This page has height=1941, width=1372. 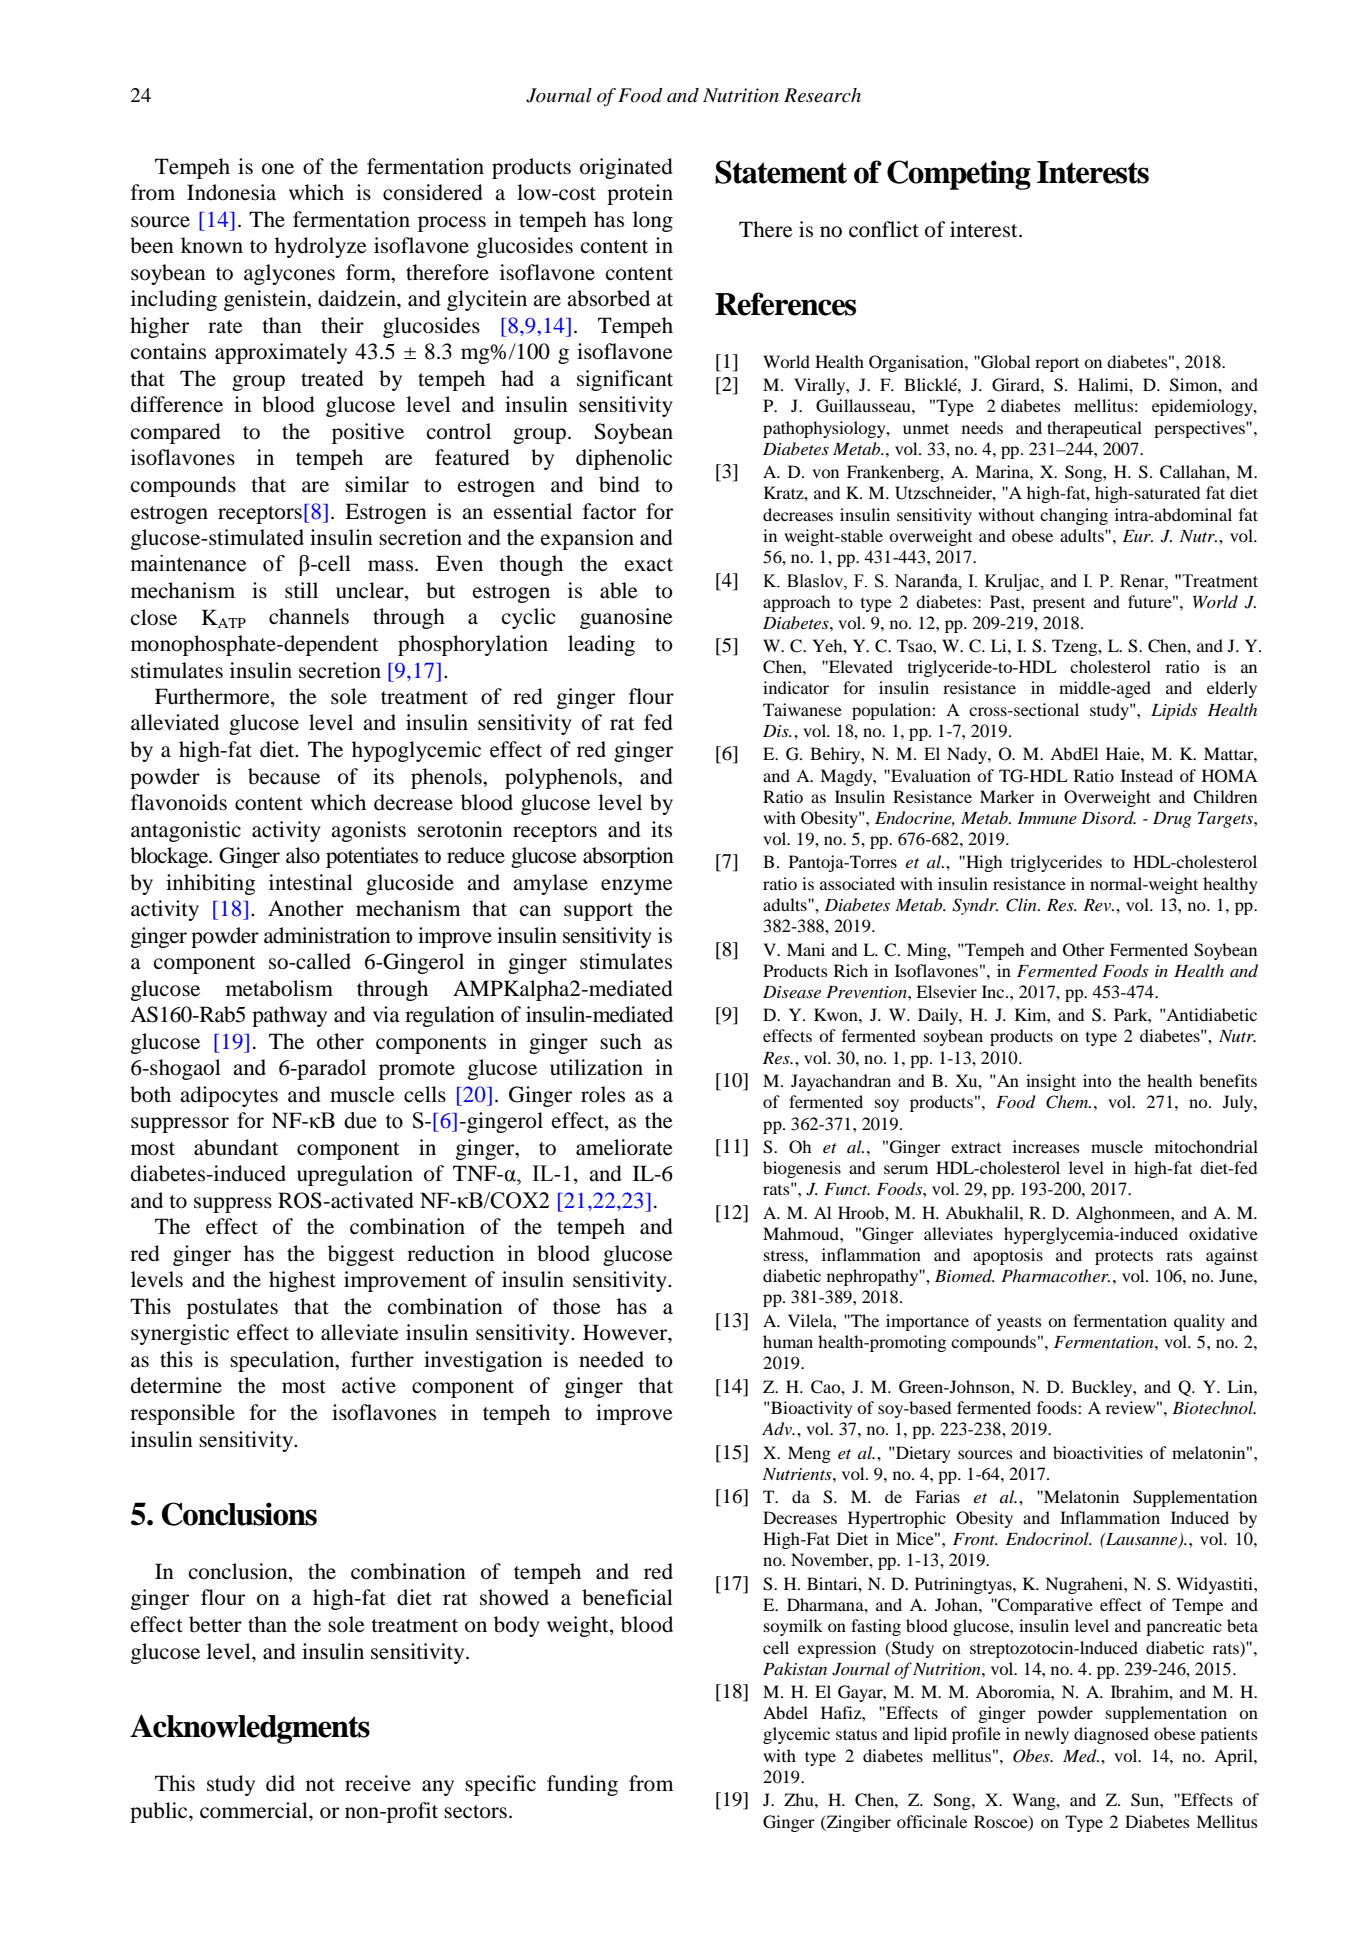 I want to click on originated, so click(x=626, y=168).
